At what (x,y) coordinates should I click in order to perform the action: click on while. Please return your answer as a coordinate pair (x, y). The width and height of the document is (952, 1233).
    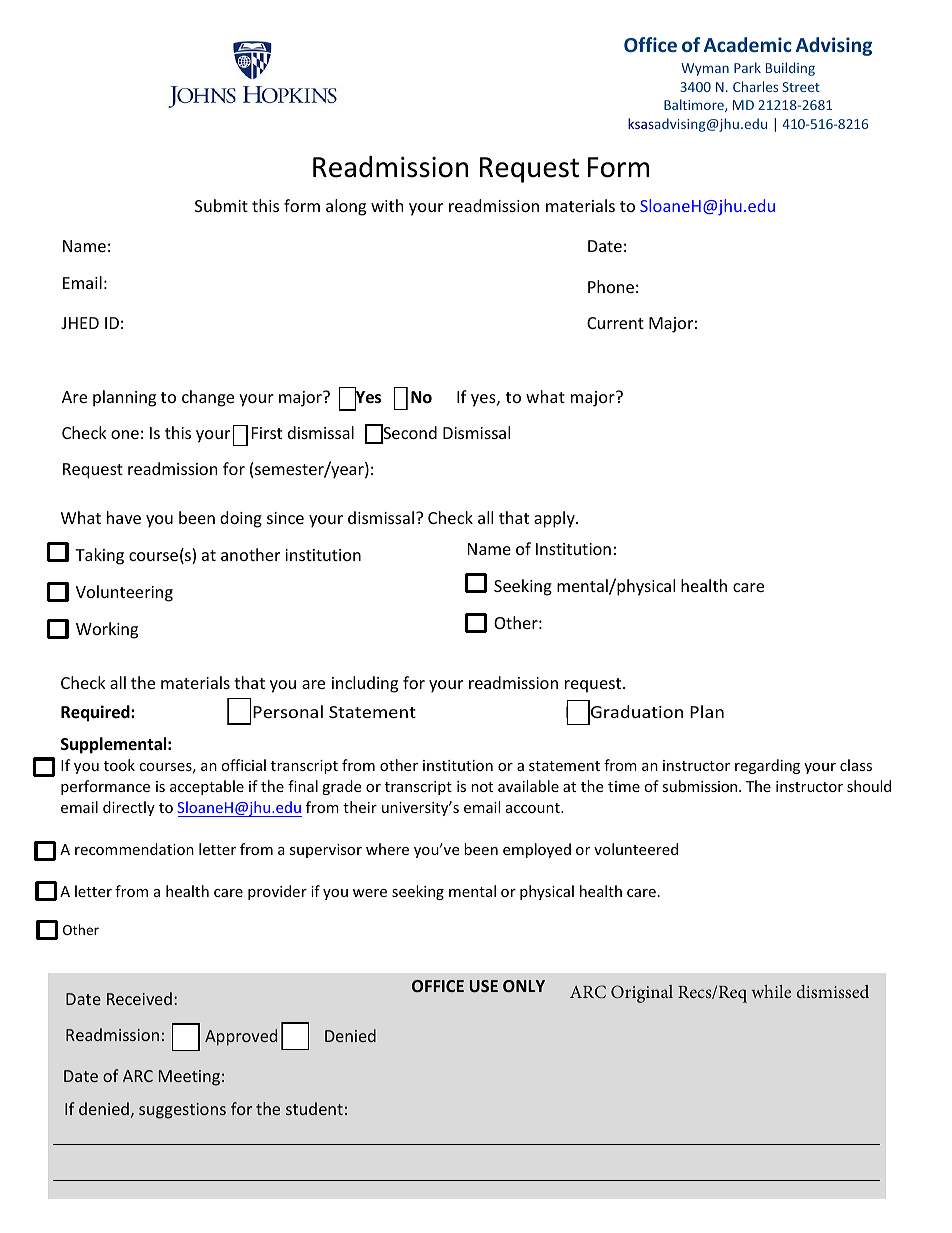
    Looking at the image, I should click on (771, 991).
